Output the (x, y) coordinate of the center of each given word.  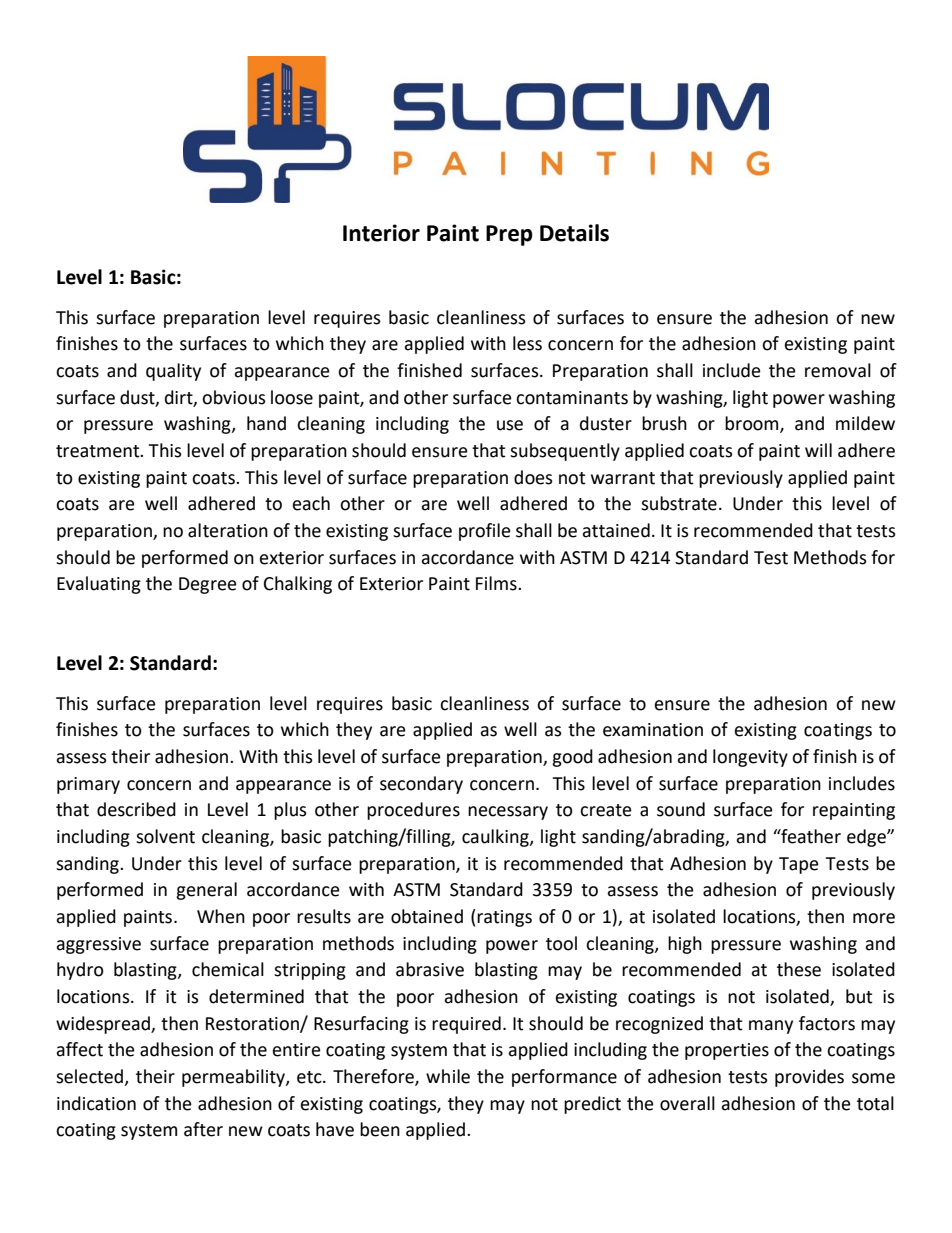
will (818, 450)
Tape (799, 865)
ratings (504, 918)
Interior (381, 233)
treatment (99, 451)
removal (838, 370)
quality (173, 372)
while (448, 1076)
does (533, 477)
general (206, 891)
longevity (750, 758)
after (203, 1129)
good (572, 758)
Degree (208, 585)
